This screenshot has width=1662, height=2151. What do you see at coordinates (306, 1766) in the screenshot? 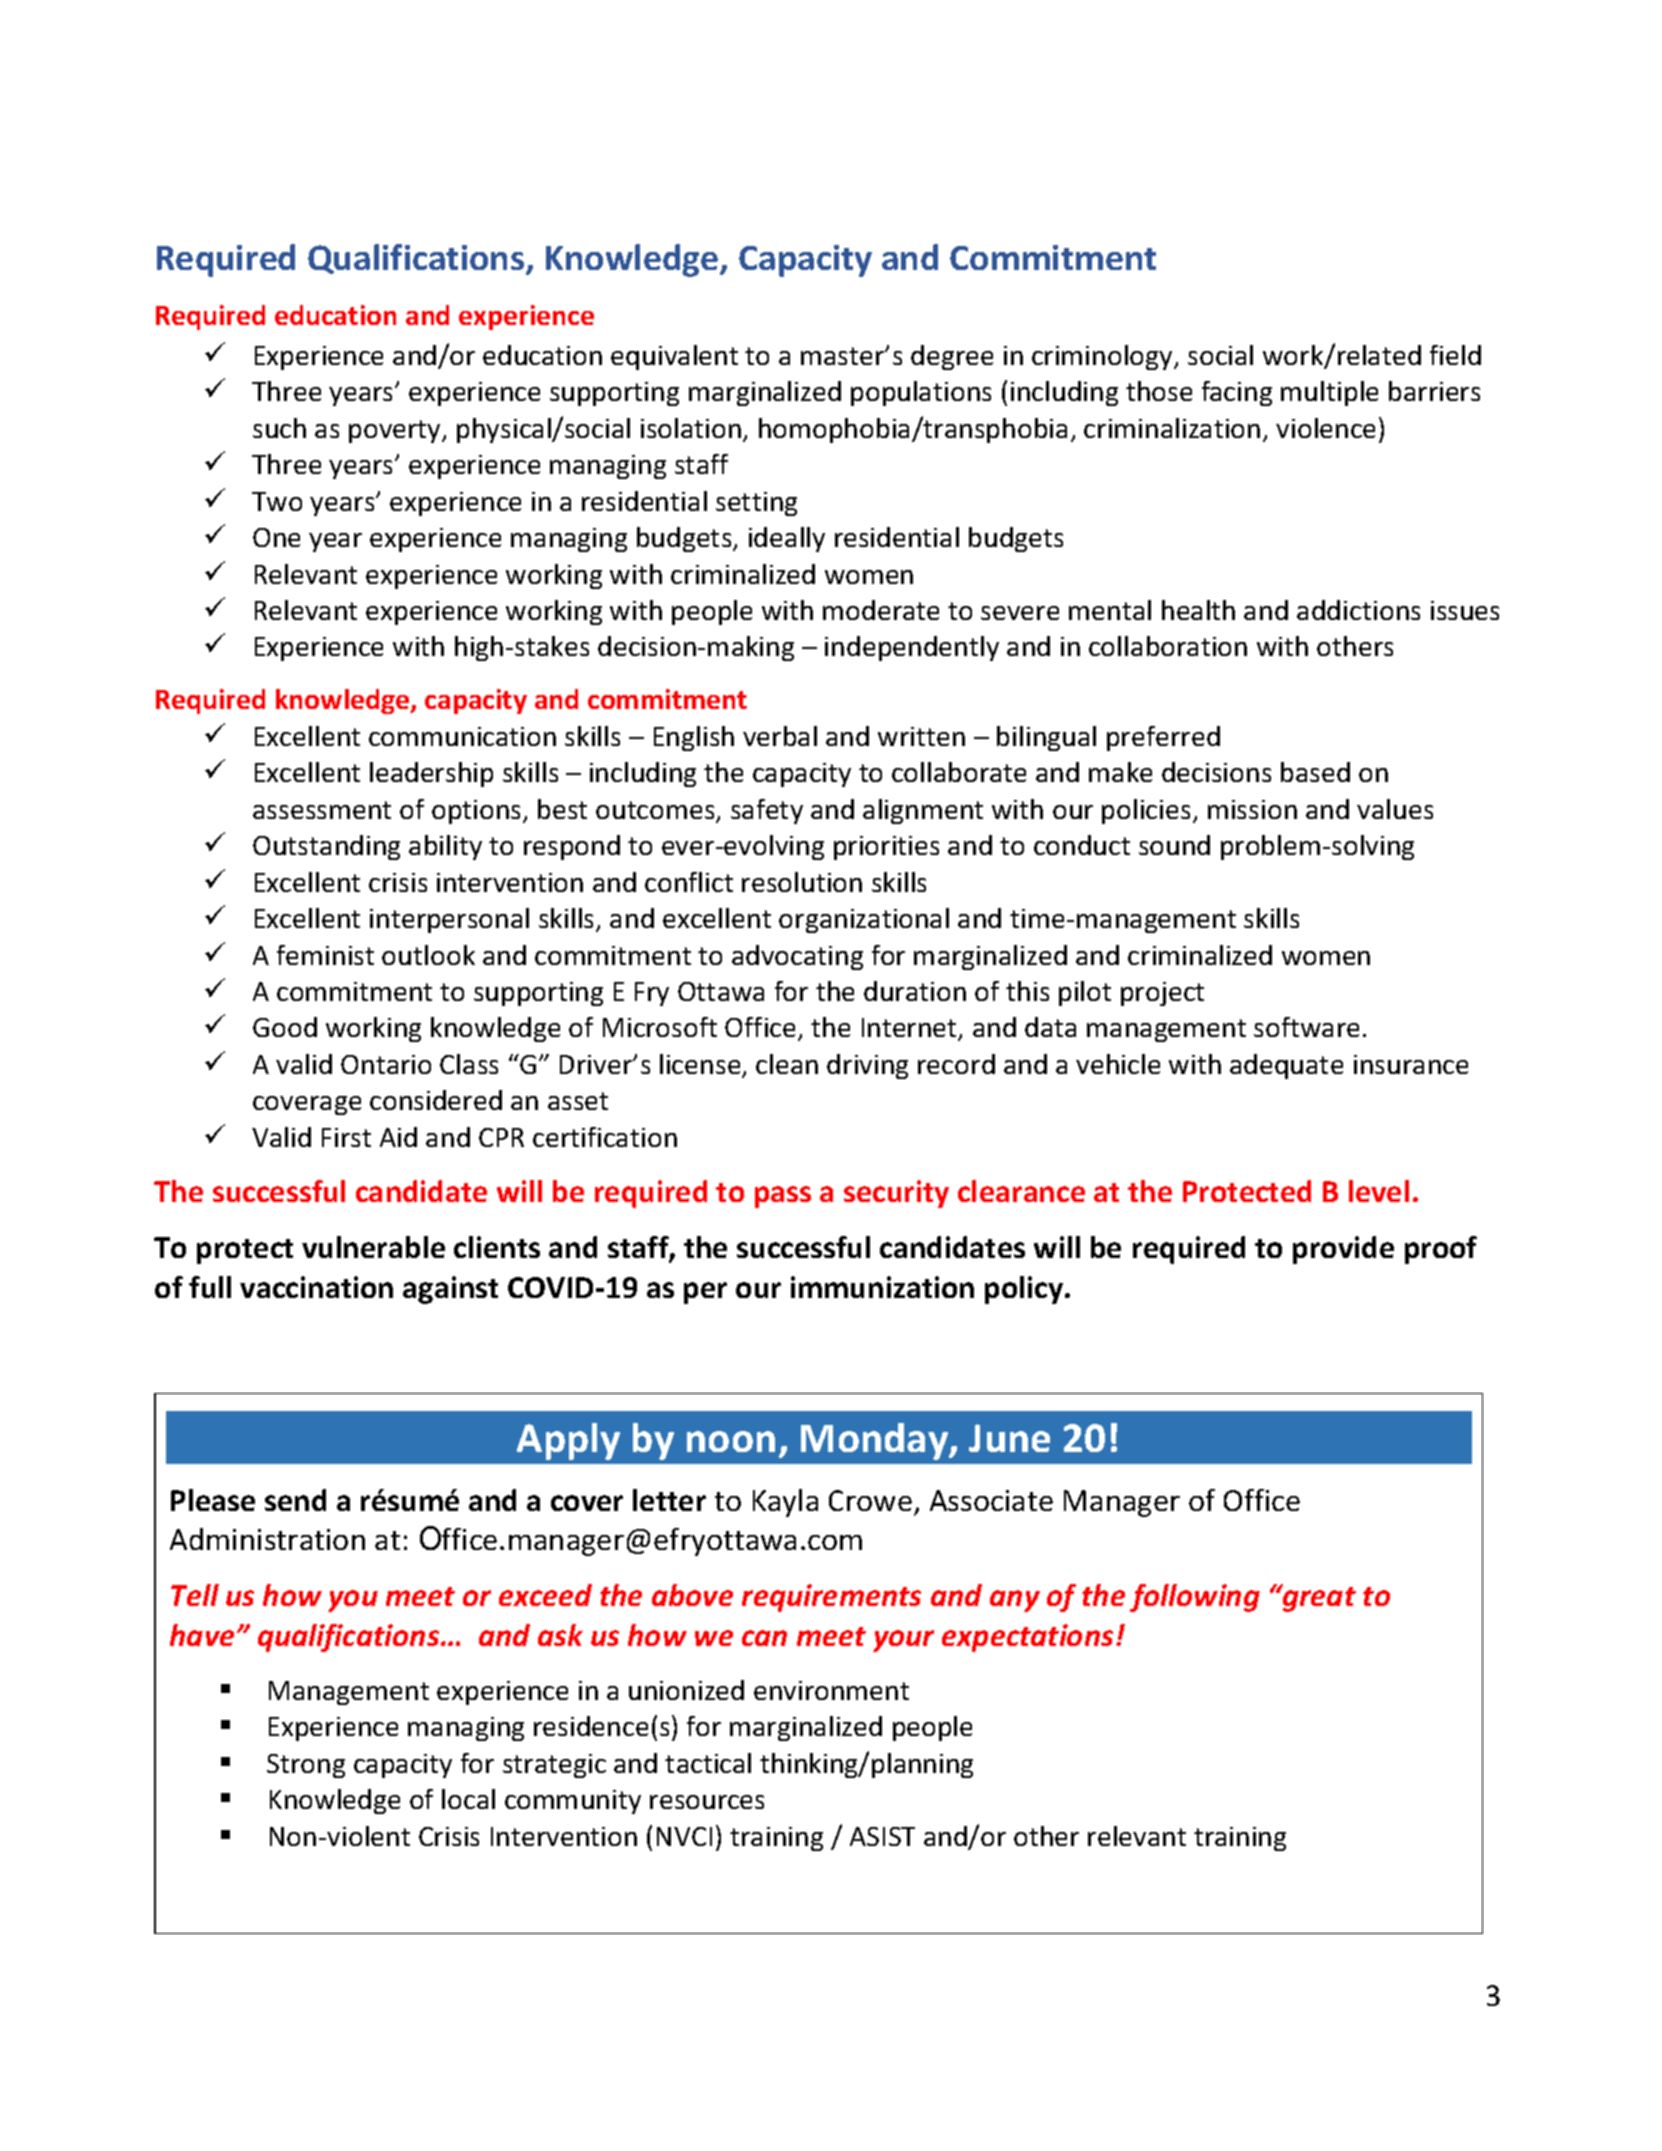
I see `Strong` at bounding box center [306, 1766].
